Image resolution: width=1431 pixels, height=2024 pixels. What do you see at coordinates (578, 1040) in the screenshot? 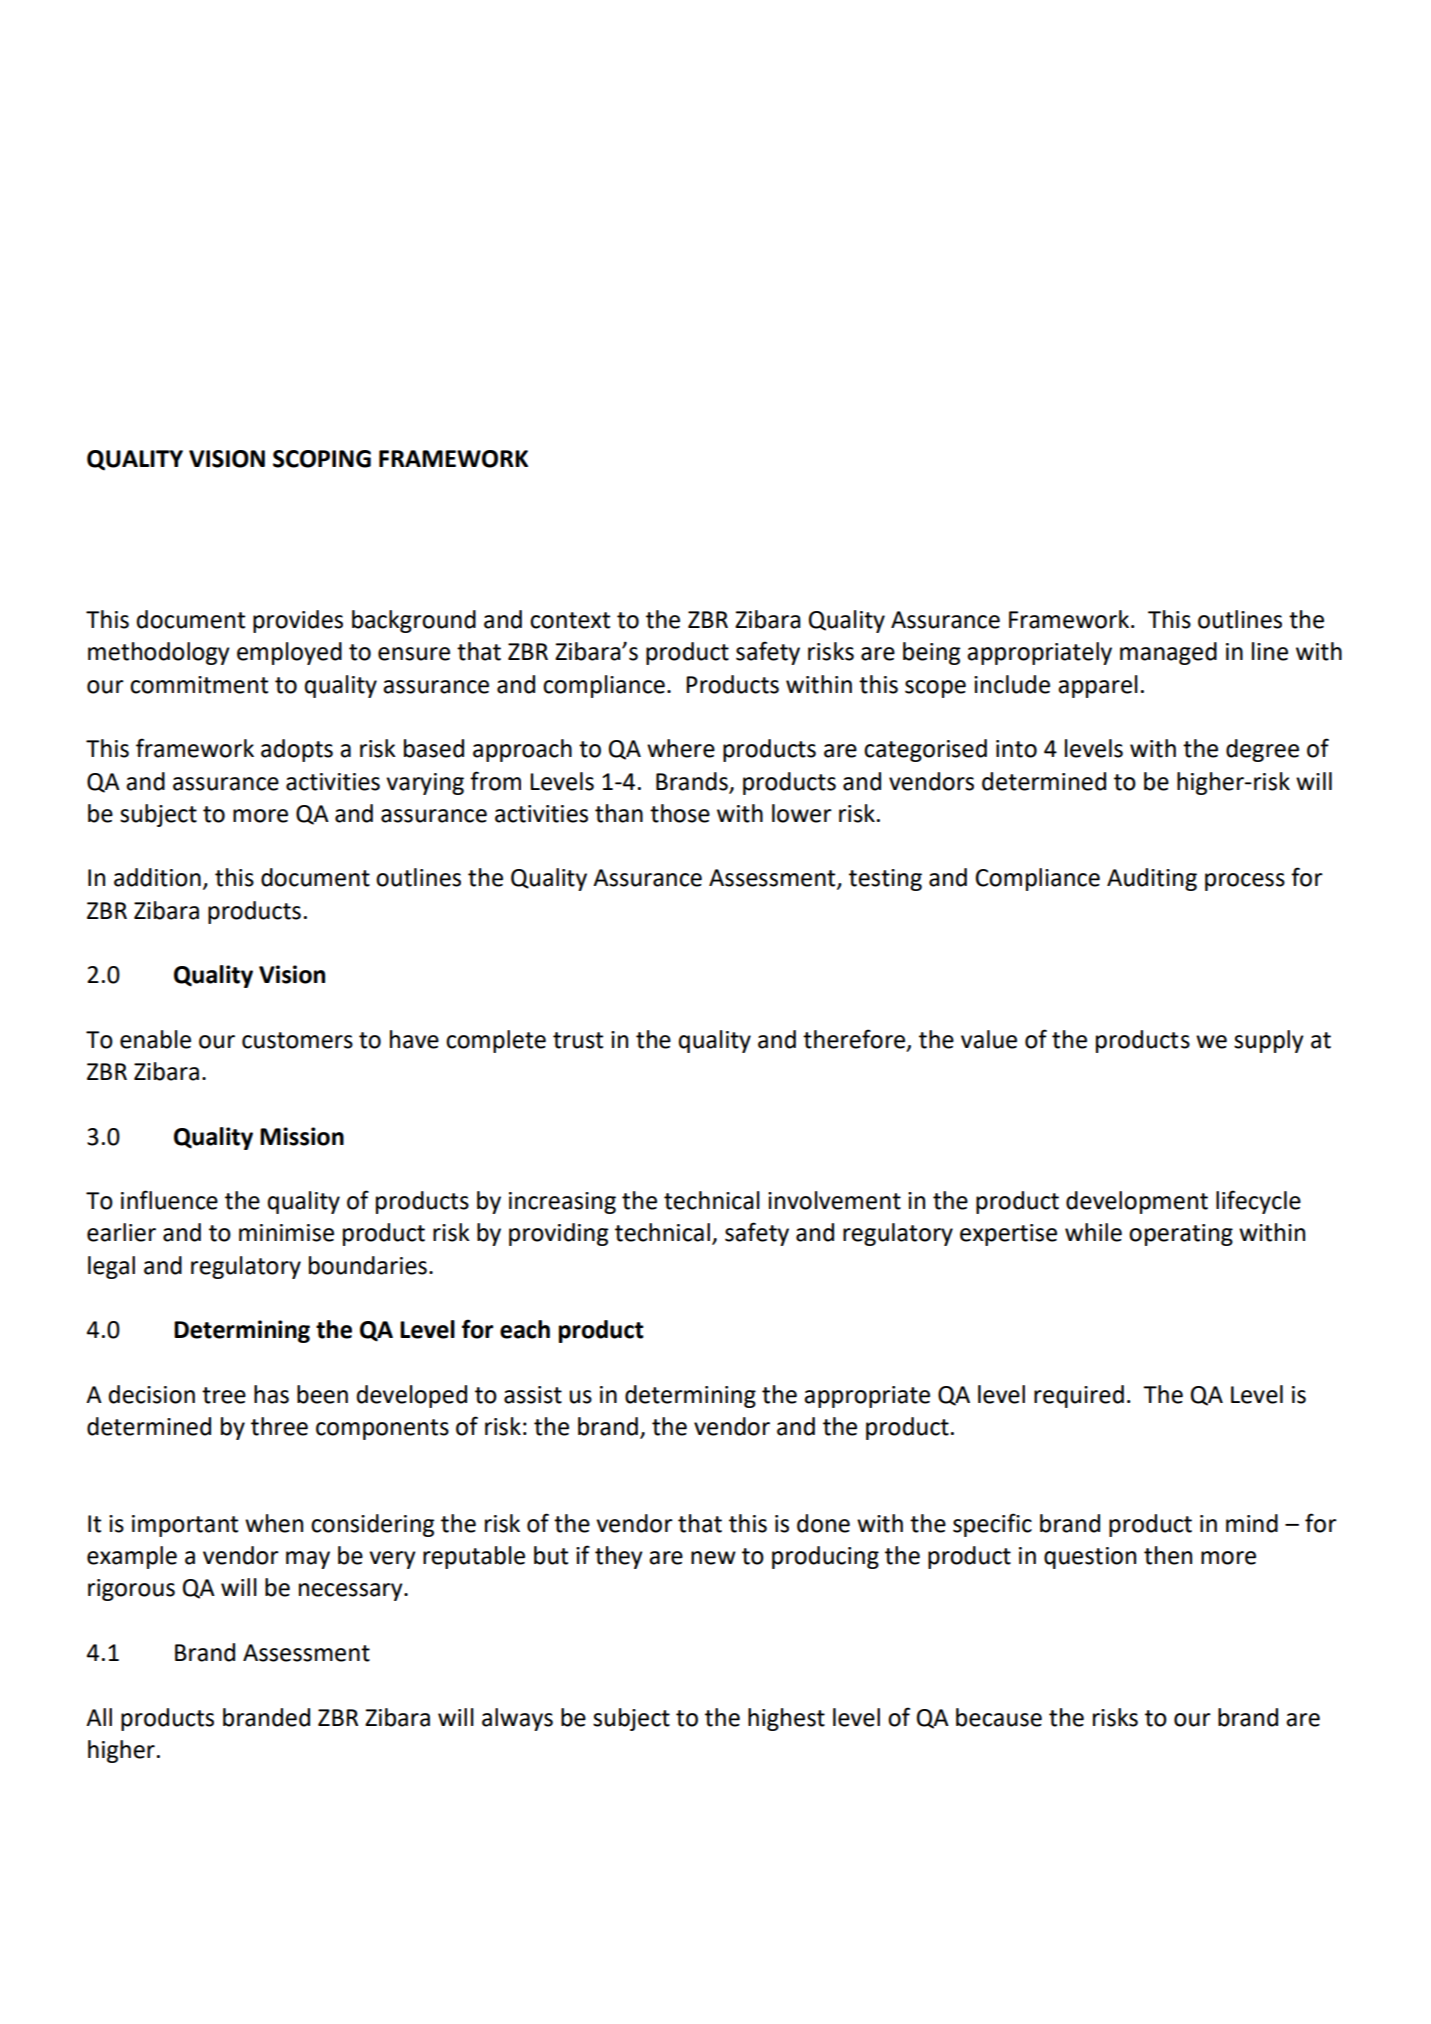
I see `trust` at bounding box center [578, 1040].
